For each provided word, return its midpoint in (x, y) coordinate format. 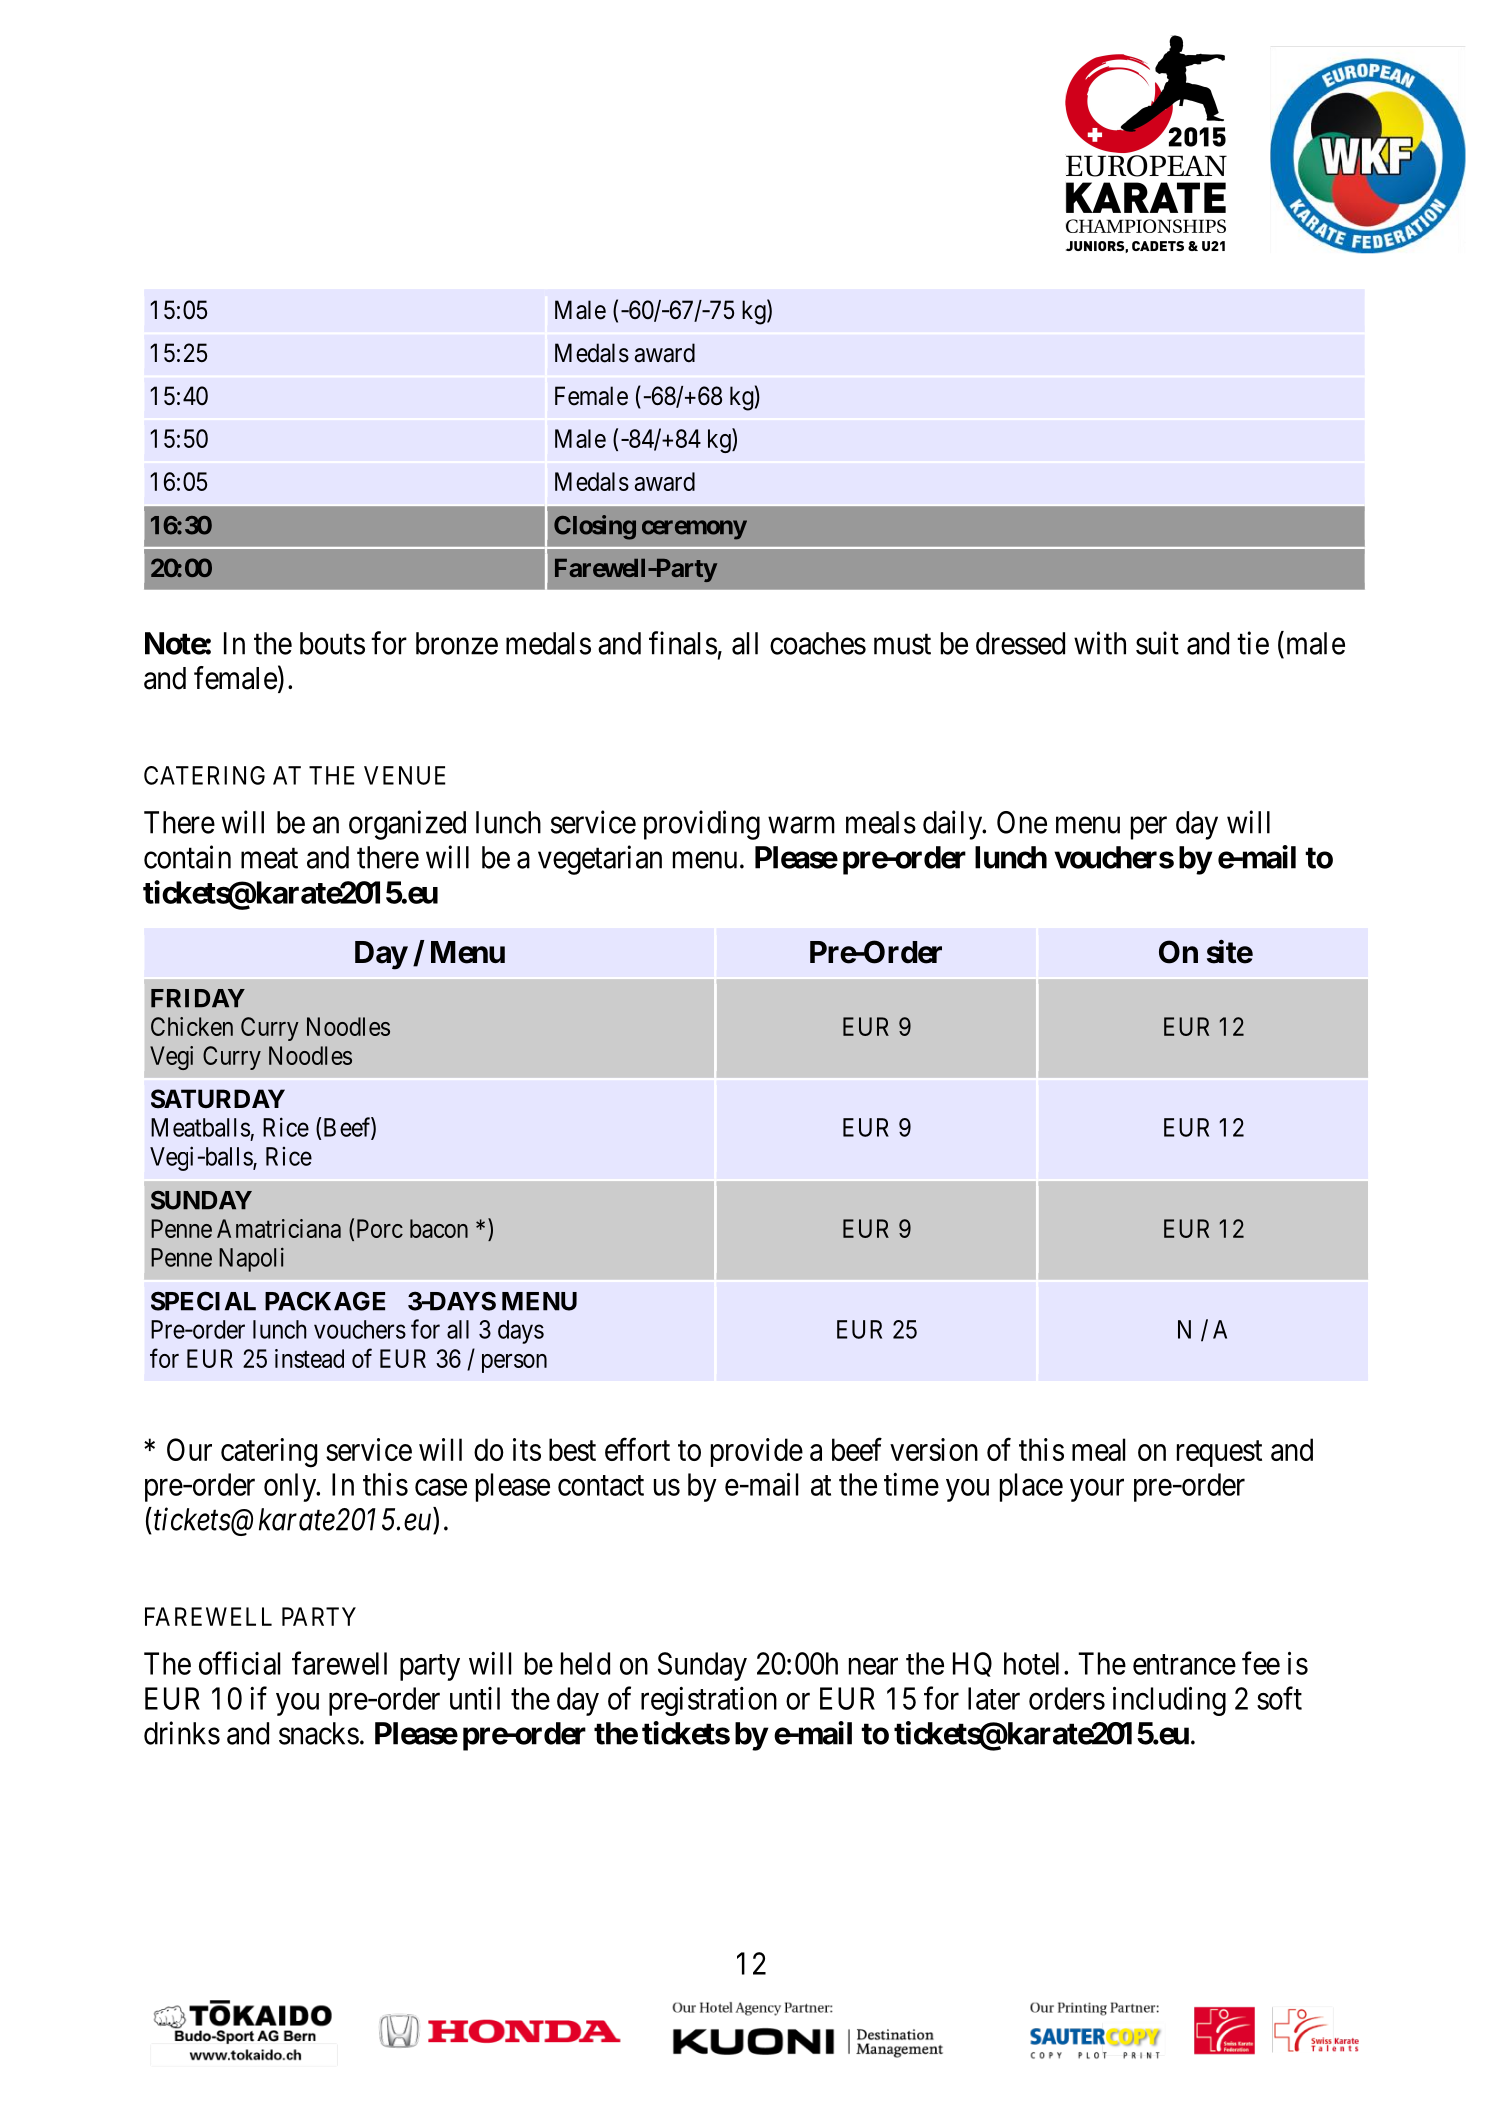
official (239, 1663)
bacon (439, 1228)
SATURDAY (218, 1099)
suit (1157, 643)
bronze (457, 643)
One (1022, 822)
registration (709, 1701)
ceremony (694, 530)
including (1169, 1701)
